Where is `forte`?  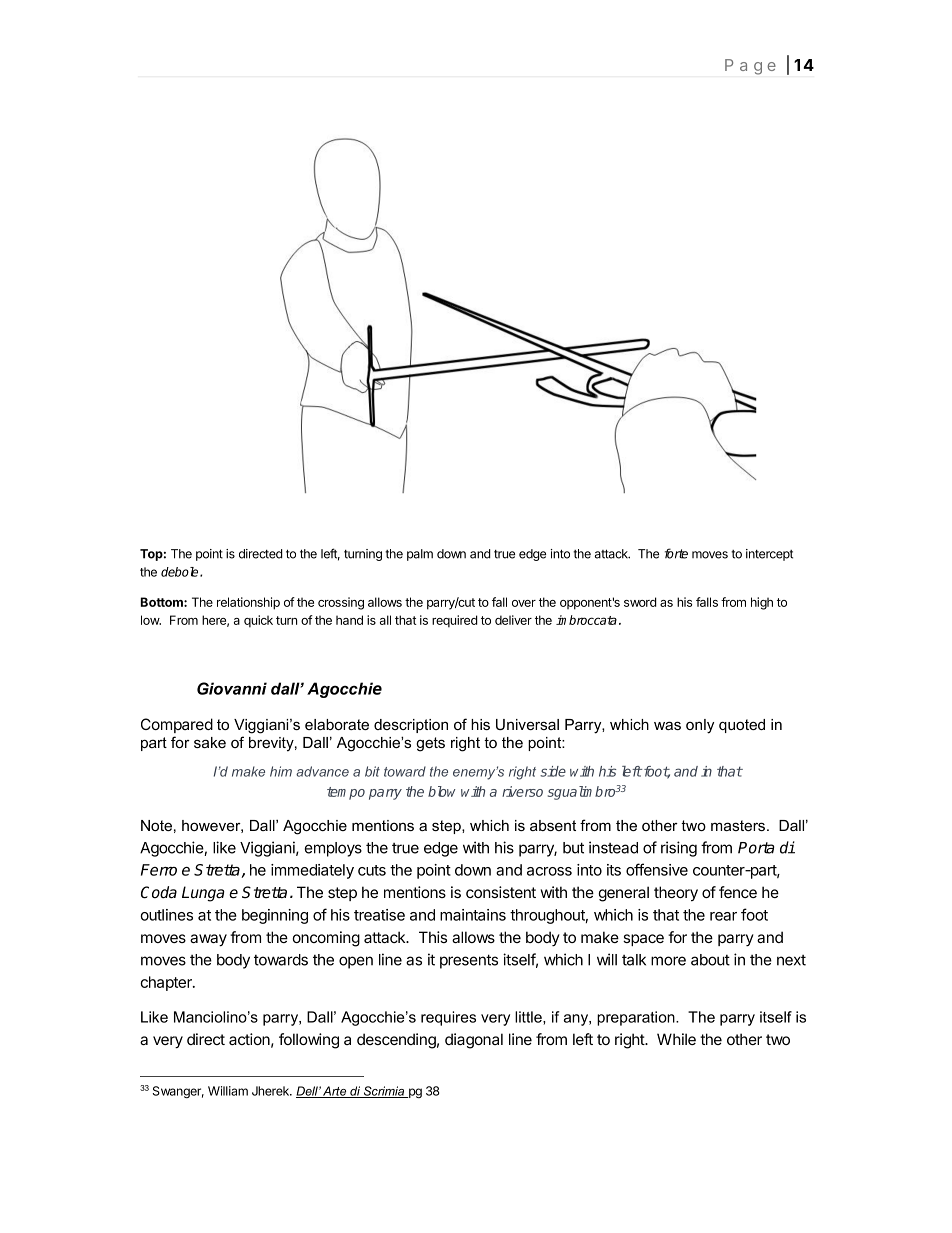 forte is located at coordinates (676, 553).
